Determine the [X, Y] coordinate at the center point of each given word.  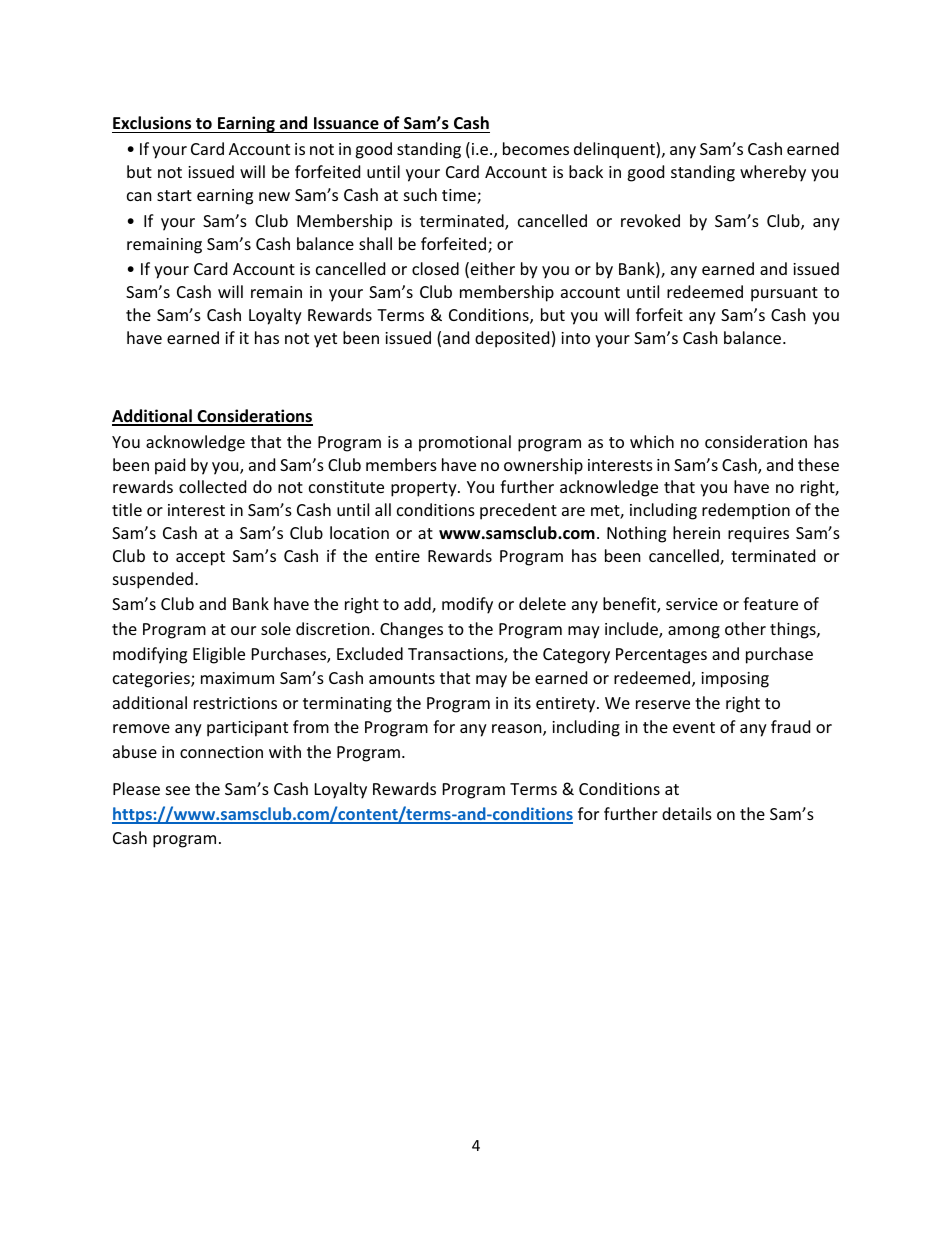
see [178, 790]
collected [212, 486]
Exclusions [152, 123]
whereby [773, 173]
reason [518, 730]
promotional [465, 443]
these [818, 464]
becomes [536, 148]
